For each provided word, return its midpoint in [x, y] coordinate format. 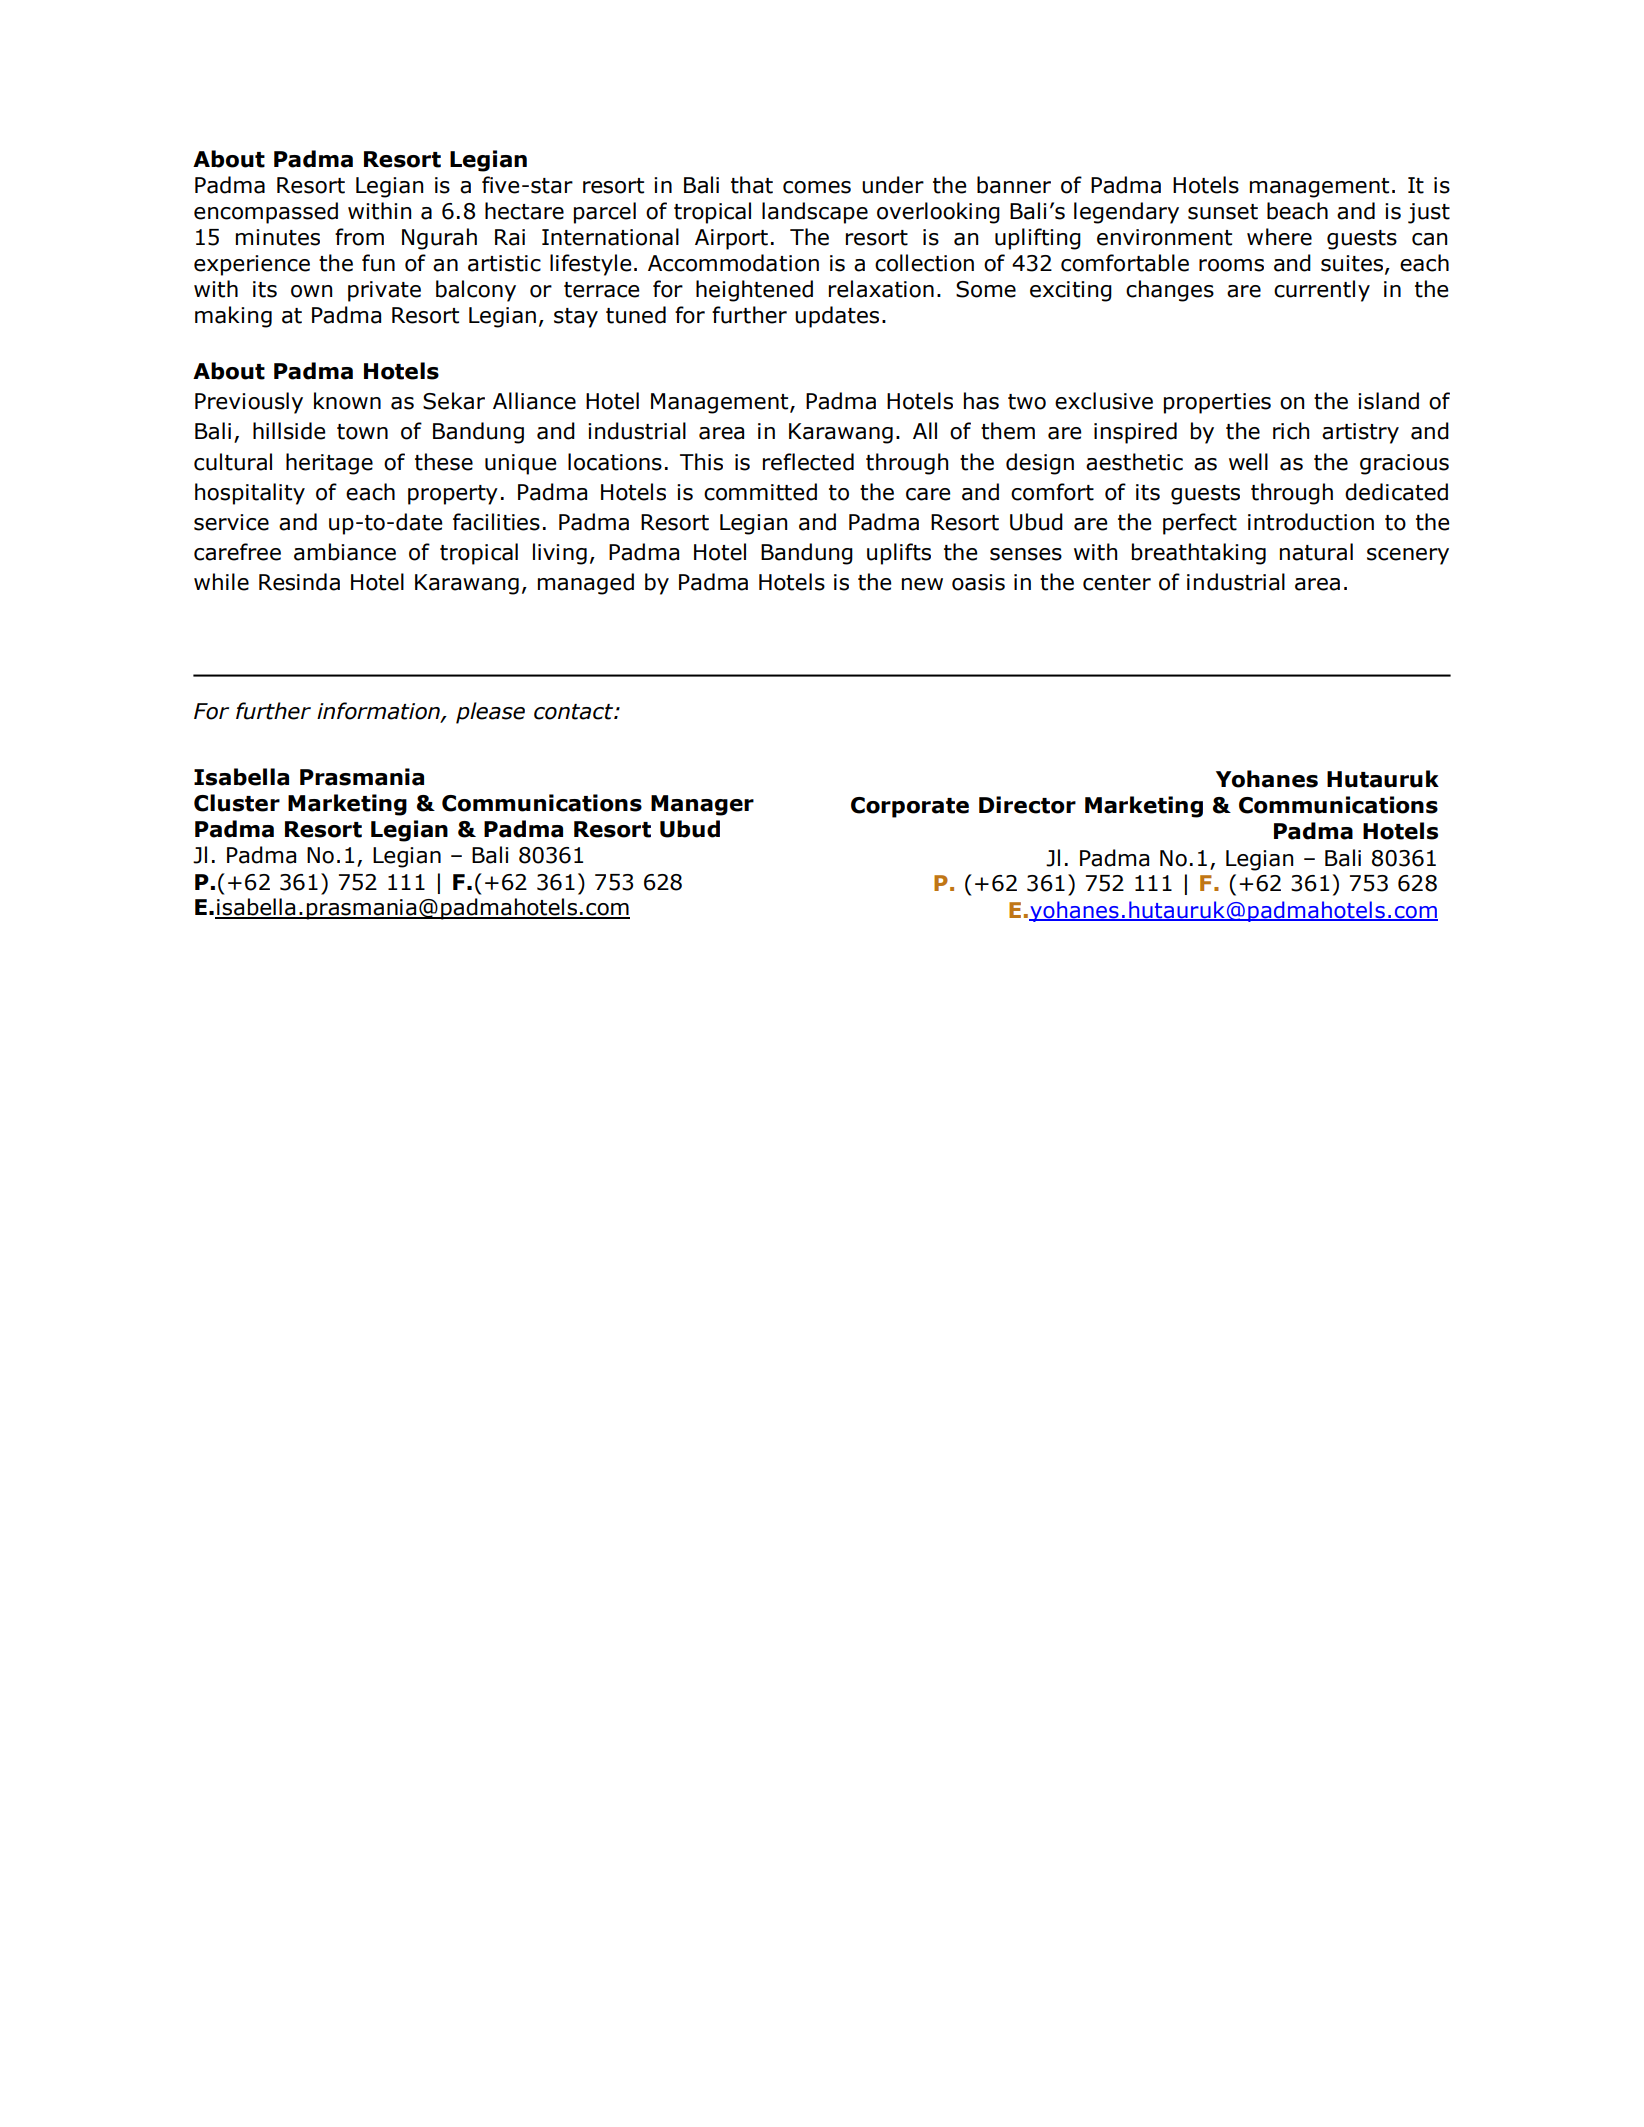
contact [575, 712]
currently [1322, 291]
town [362, 432]
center [1117, 583]
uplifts [899, 554]
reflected [808, 462]
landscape [815, 213]
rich [1291, 431]
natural [1316, 552]
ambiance [345, 552]
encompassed [266, 213]
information [379, 712]
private [384, 291]
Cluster [237, 803]
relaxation [881, 289]
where [1279, 237]
